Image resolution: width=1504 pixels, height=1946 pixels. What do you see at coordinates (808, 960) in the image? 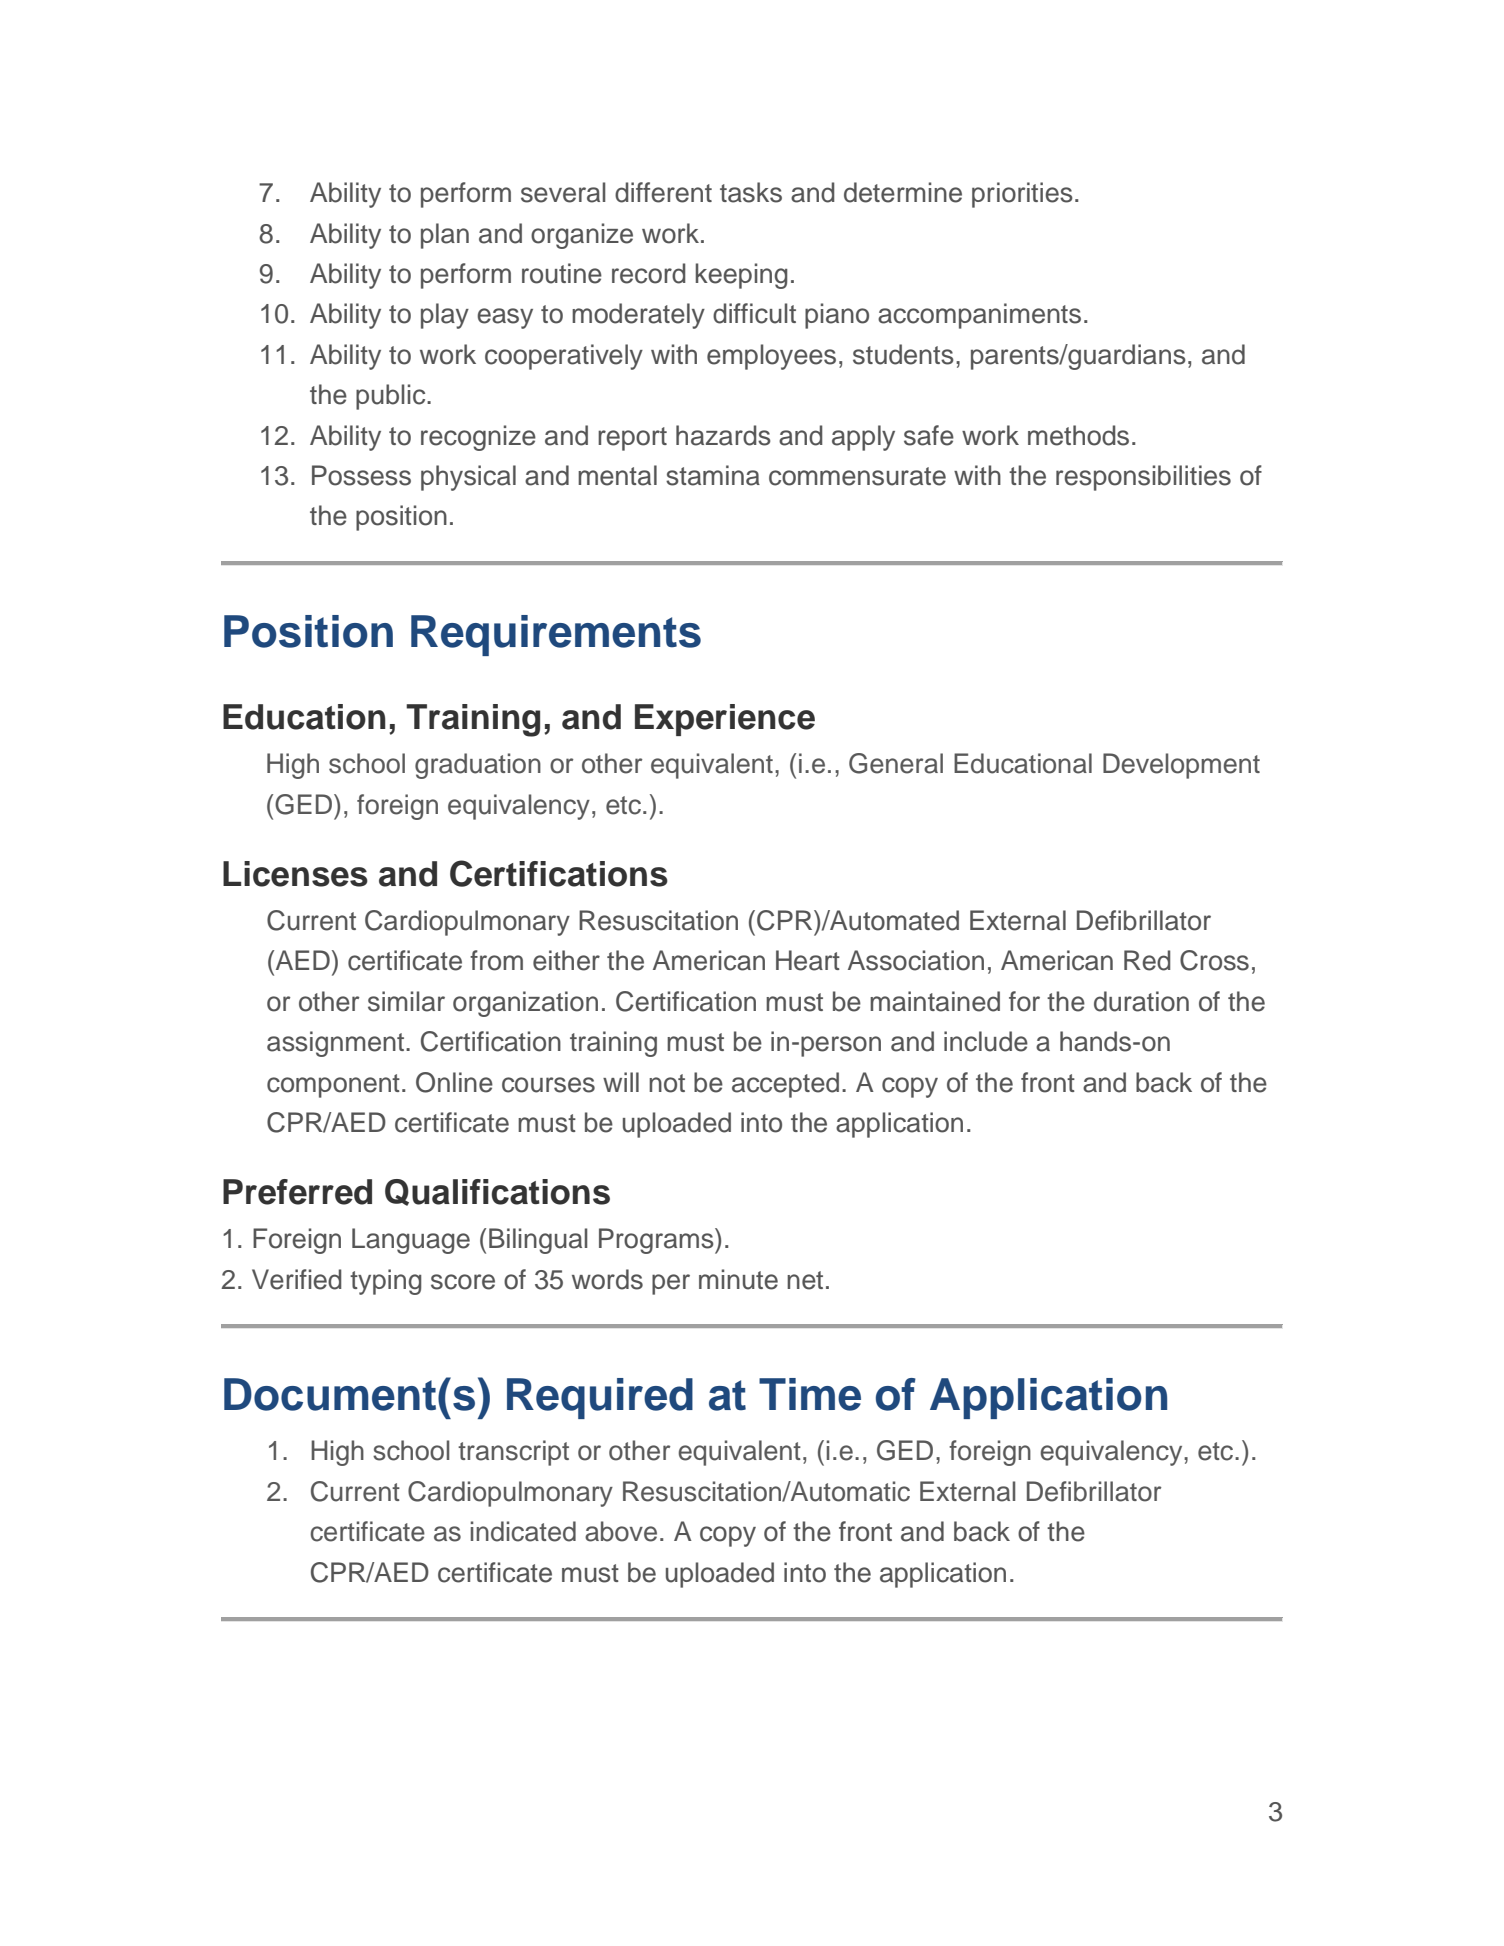
I see `Heart` at bounding box center [808, 960].
